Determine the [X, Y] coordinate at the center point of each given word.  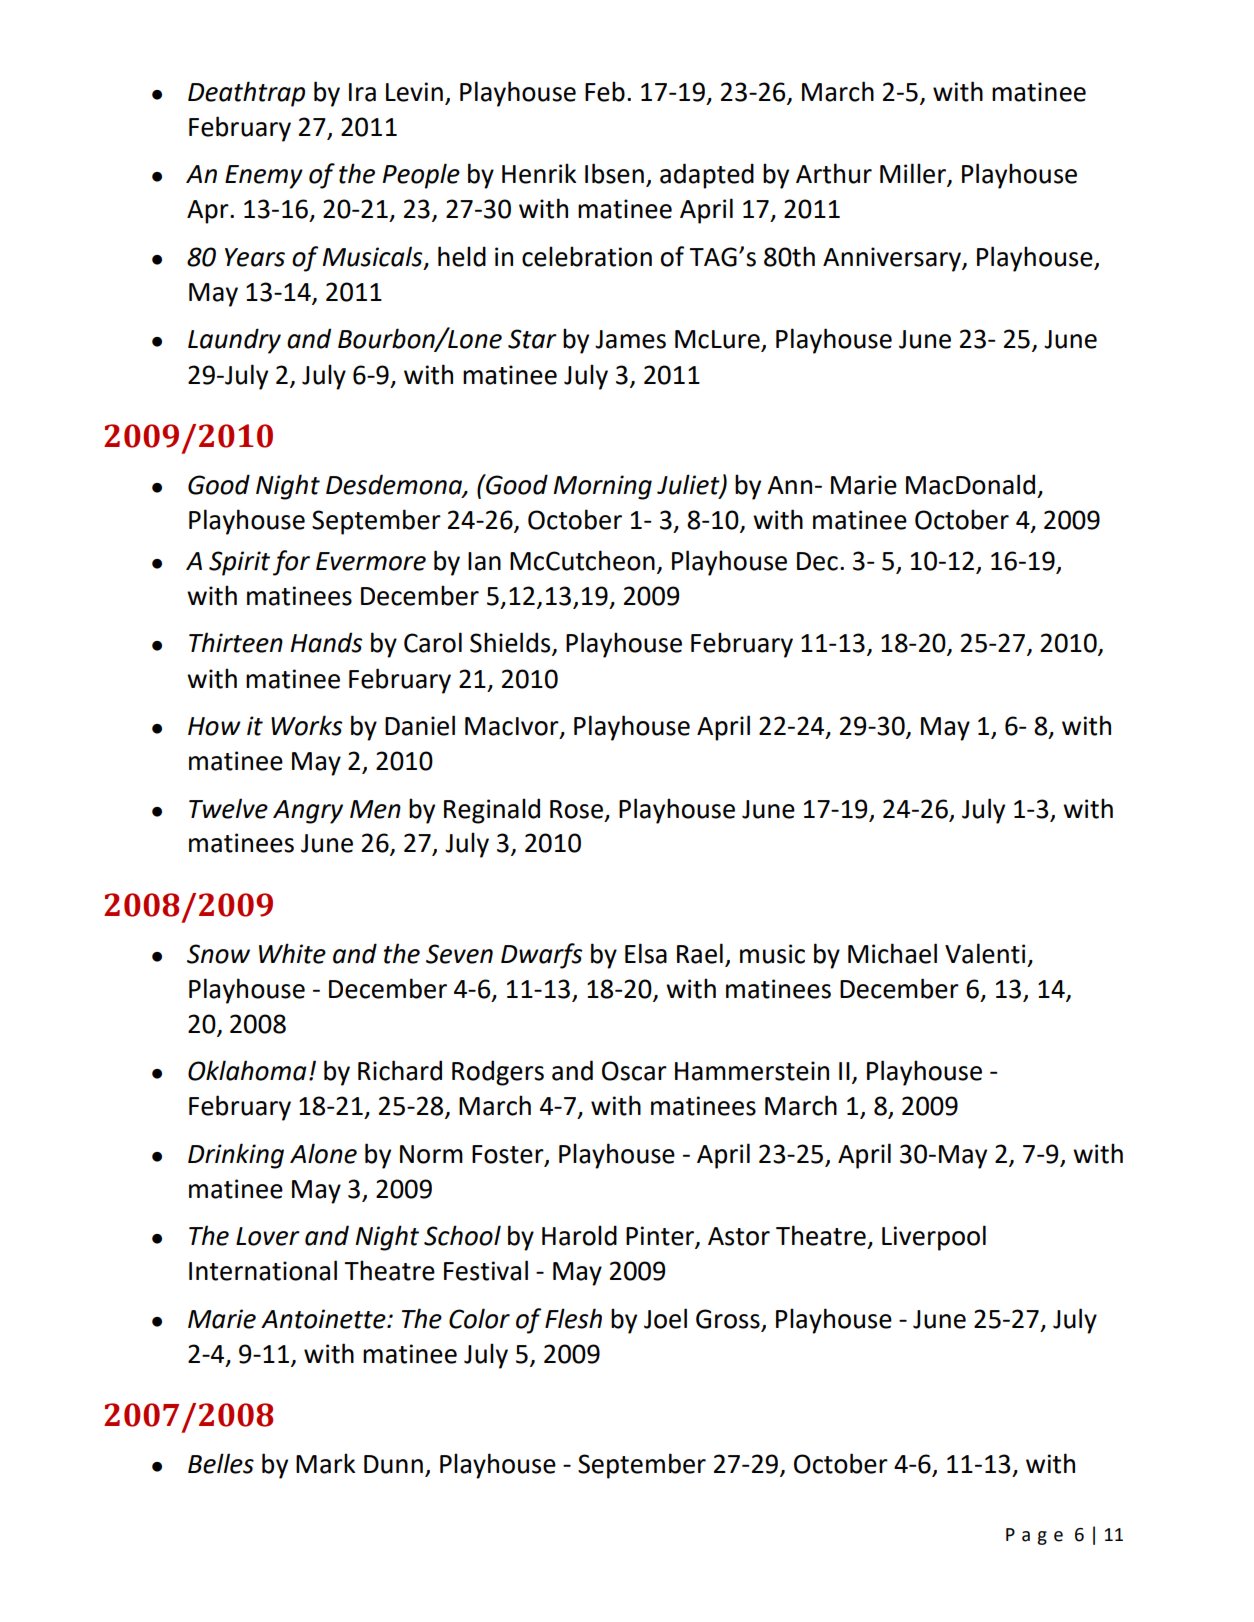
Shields [511, 643]
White [292, 953]
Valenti [985, 953]
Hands [326, 642]
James [630, 339]
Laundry [234, 341]
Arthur [834, 173]
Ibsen [614, 173]
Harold [579, 1235]
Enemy [264, 177]
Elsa [646, 953]
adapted [707, 176]
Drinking [236, 1156]
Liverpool [934, 1238]
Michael [892, 953]
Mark [325, 1463]
